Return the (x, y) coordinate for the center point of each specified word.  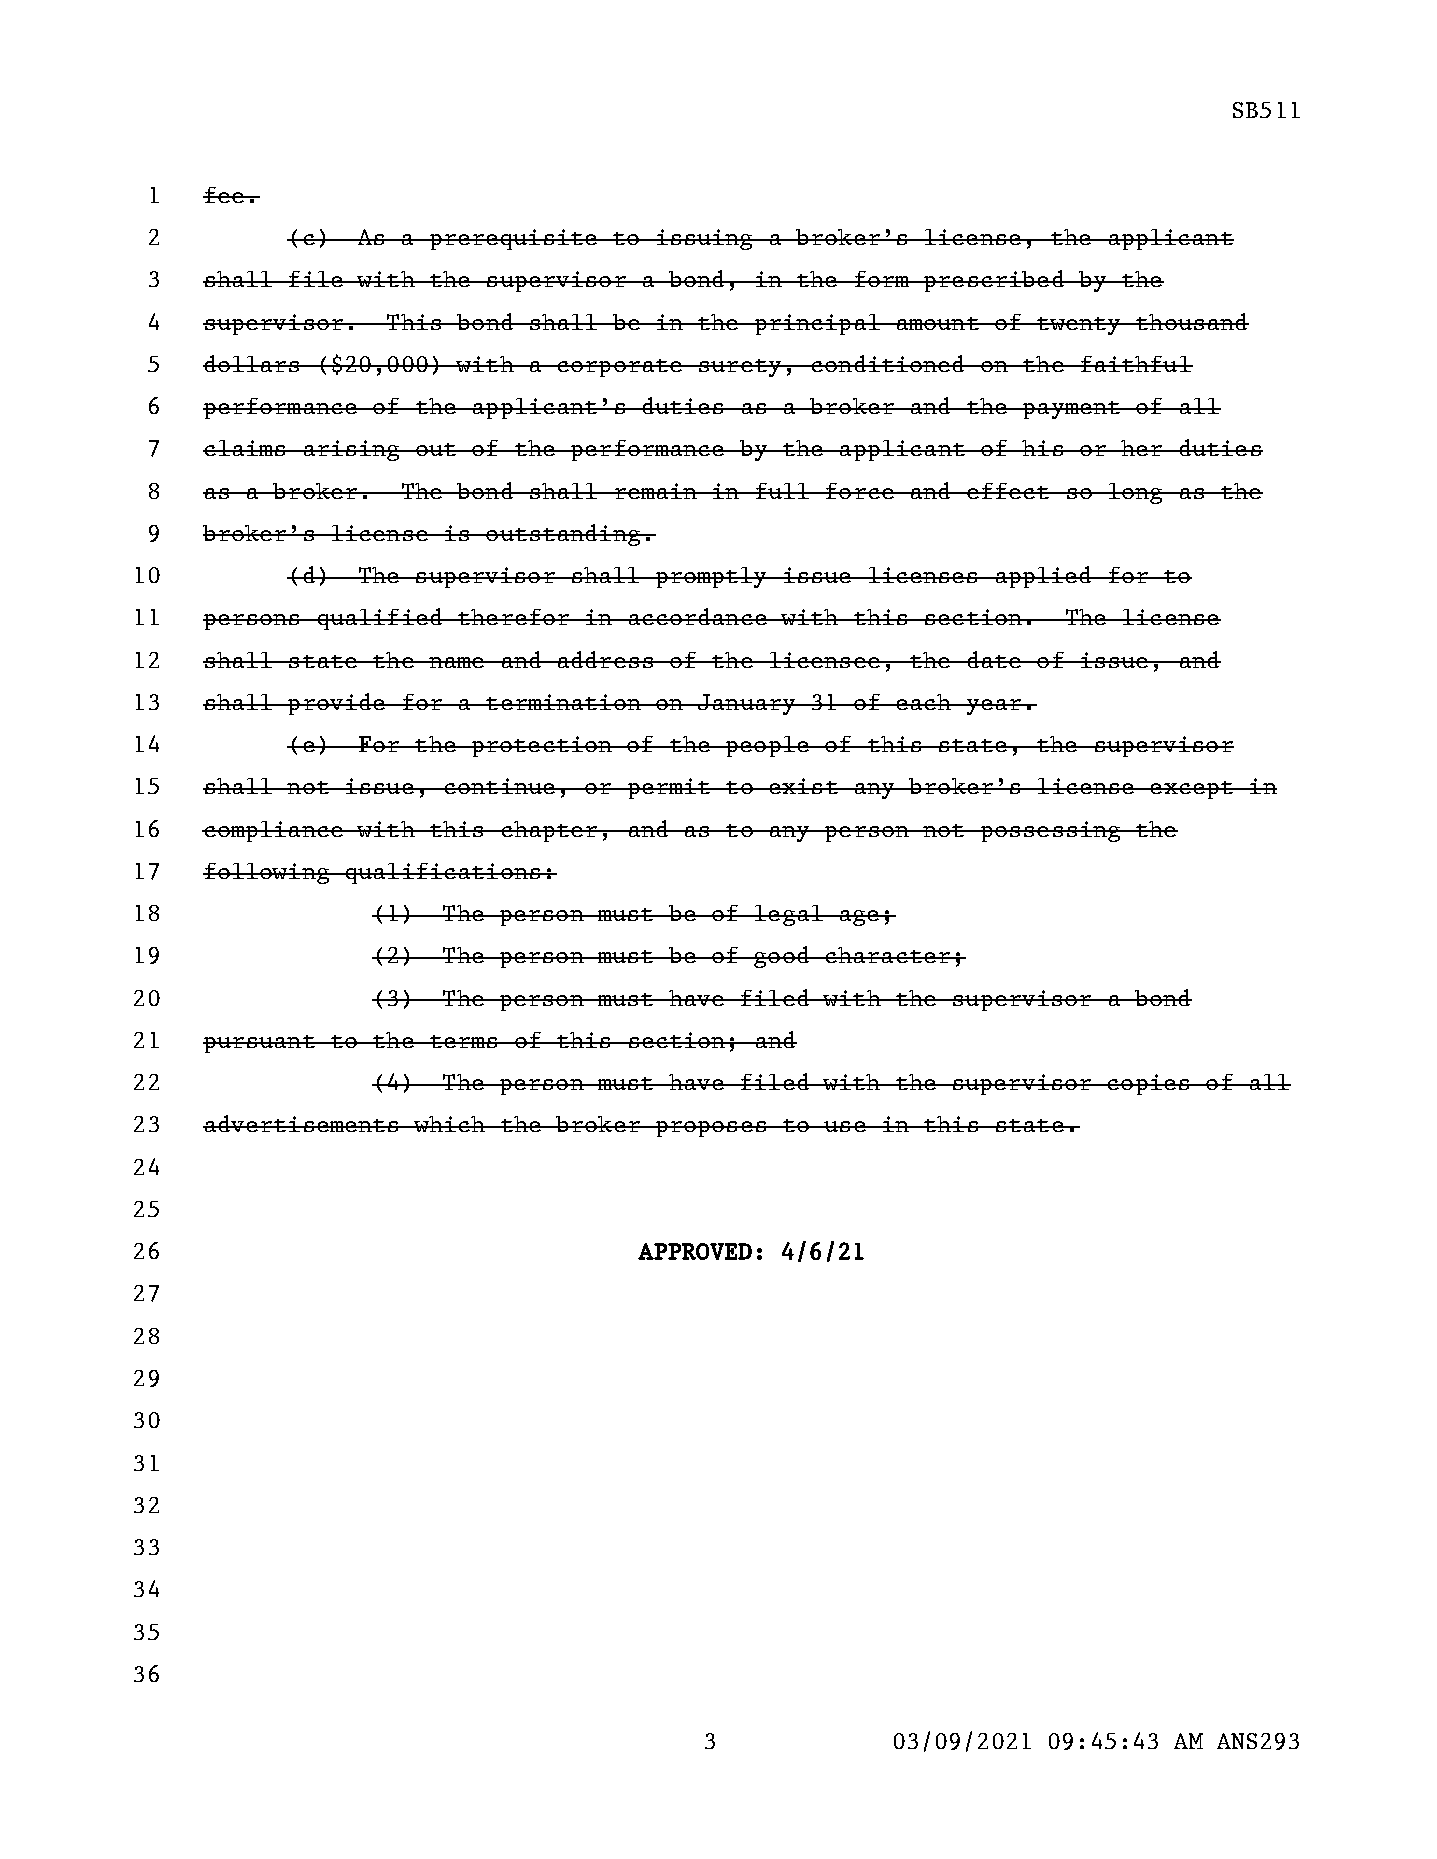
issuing (704, 239)
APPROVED (695, 1251)
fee (224, 195)
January (747, 704)
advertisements (302, 1123)
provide (336, 704)
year (994, 707)
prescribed (993, 281)
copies (1148, 1084)
